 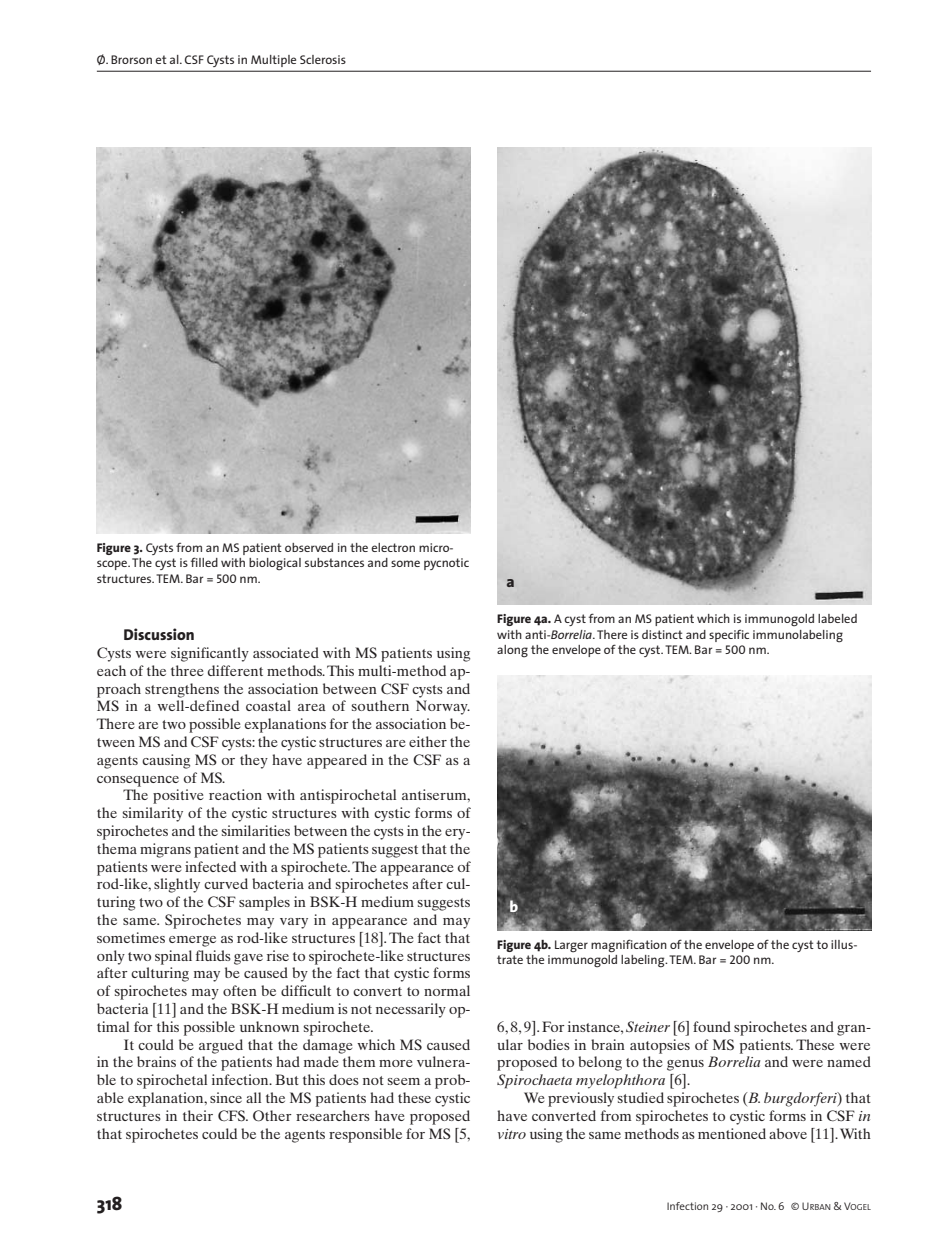 I want to click on electron, so click(x=393, y=547).
